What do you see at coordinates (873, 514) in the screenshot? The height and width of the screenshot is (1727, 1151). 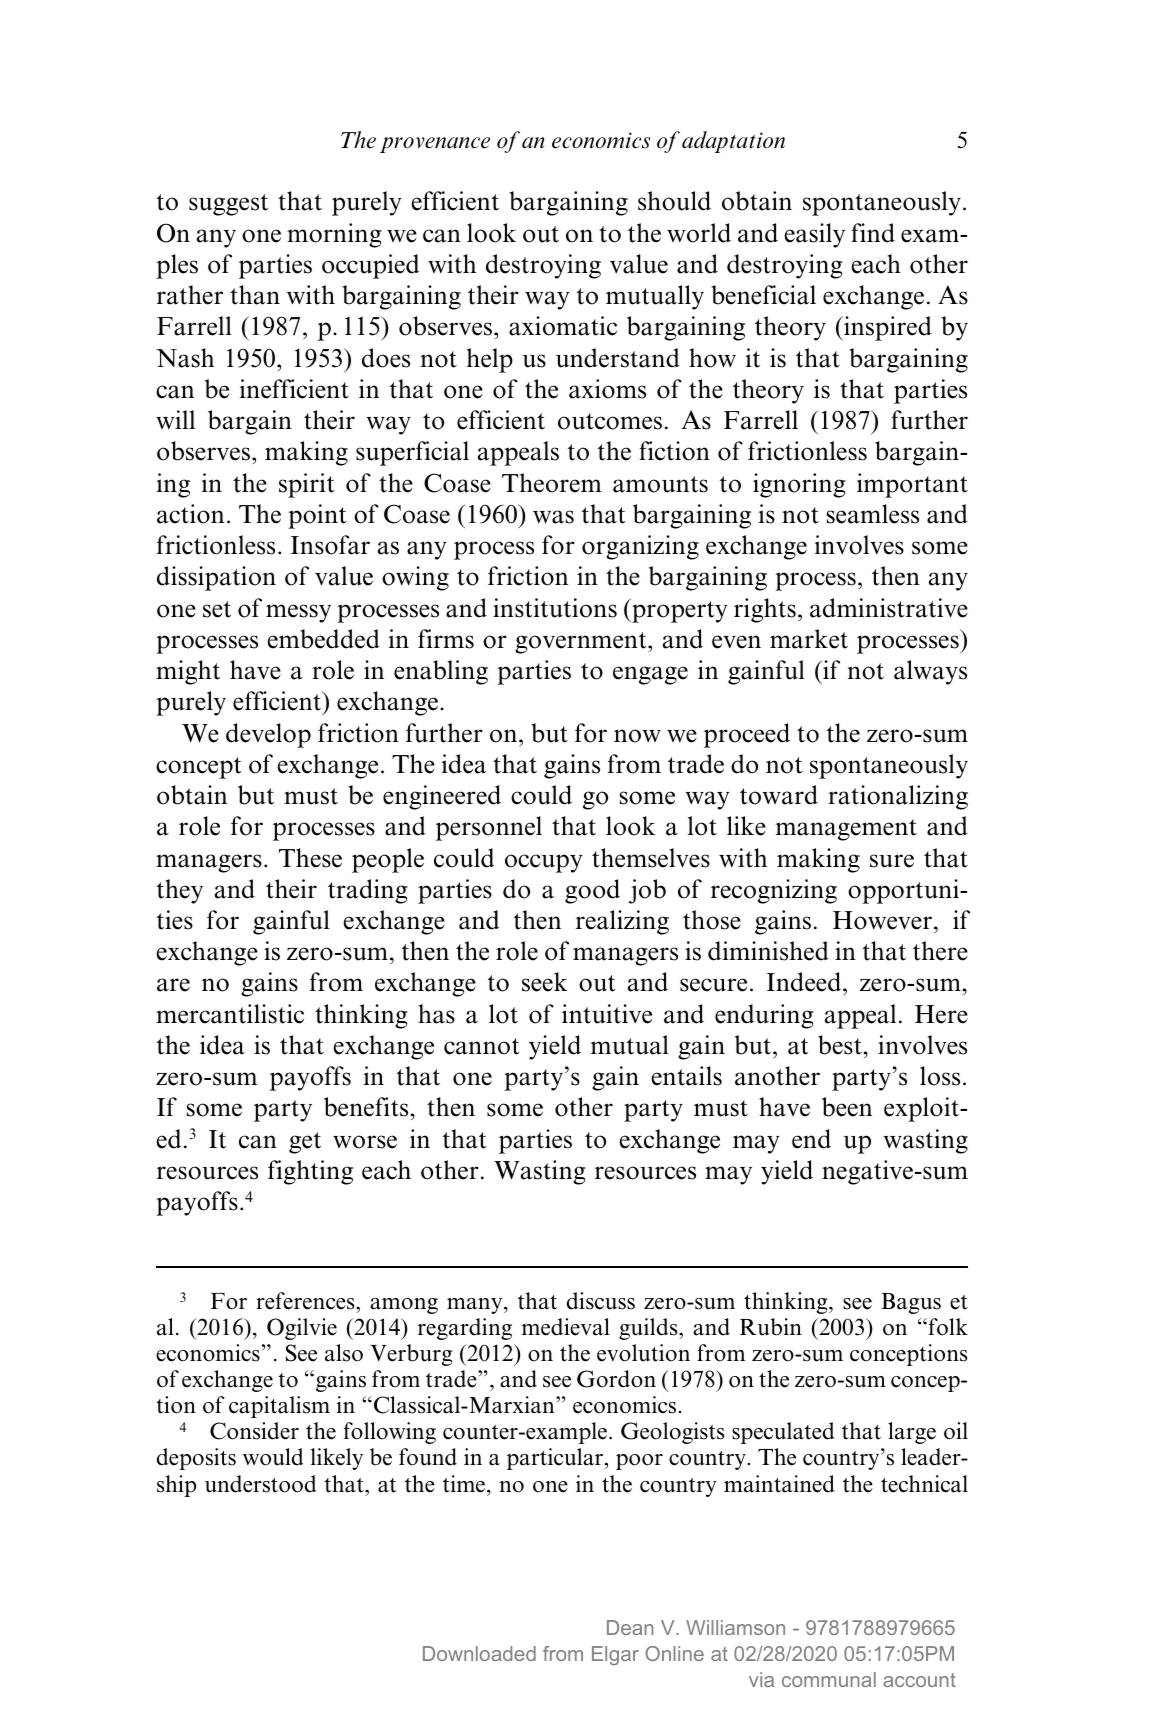 I see `seamless` at bounding box center [873, 514].
